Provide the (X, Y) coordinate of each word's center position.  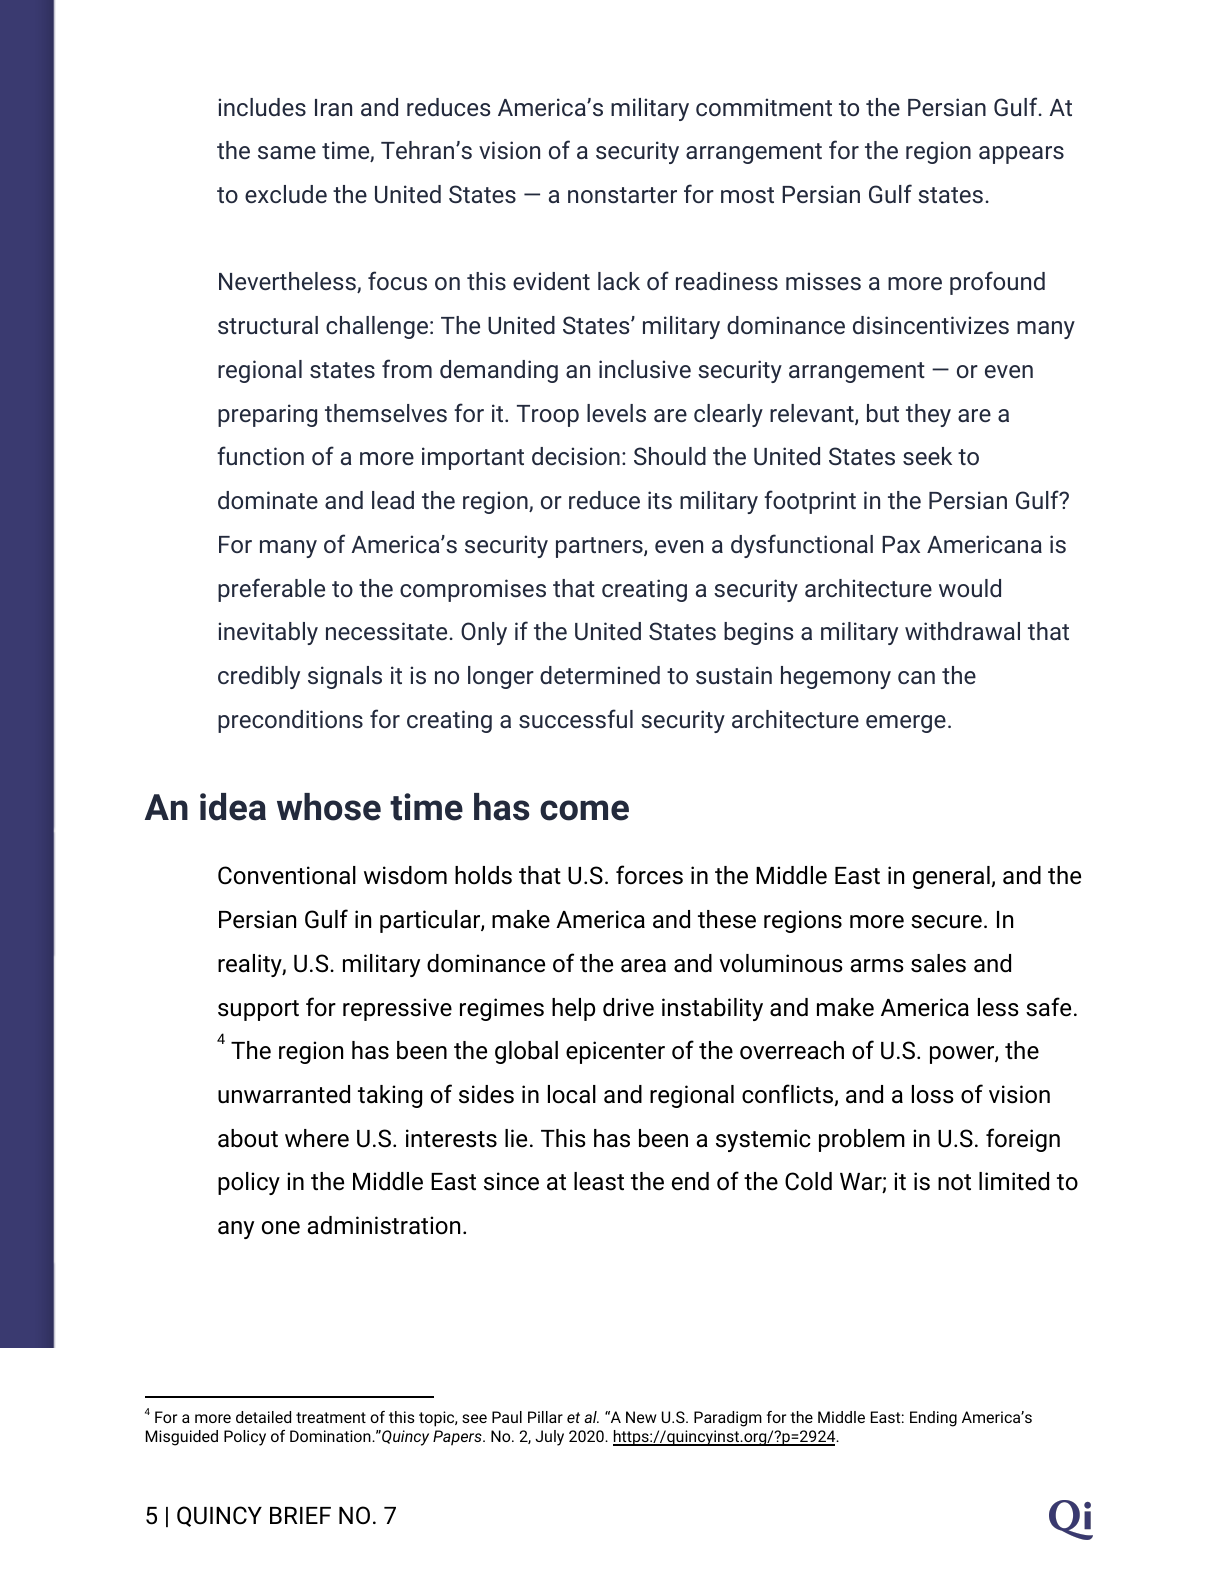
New (641, 1417)
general (951, 877)
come (584, 810)
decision (576, 456)
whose (329, 807)
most (747, 195)
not (954, 1182)
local (572, 1094)
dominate (268, 500)
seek (927, 456)
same (287, 152)
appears (1021, 155)
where (317, 1138)
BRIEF (300, 1515)
